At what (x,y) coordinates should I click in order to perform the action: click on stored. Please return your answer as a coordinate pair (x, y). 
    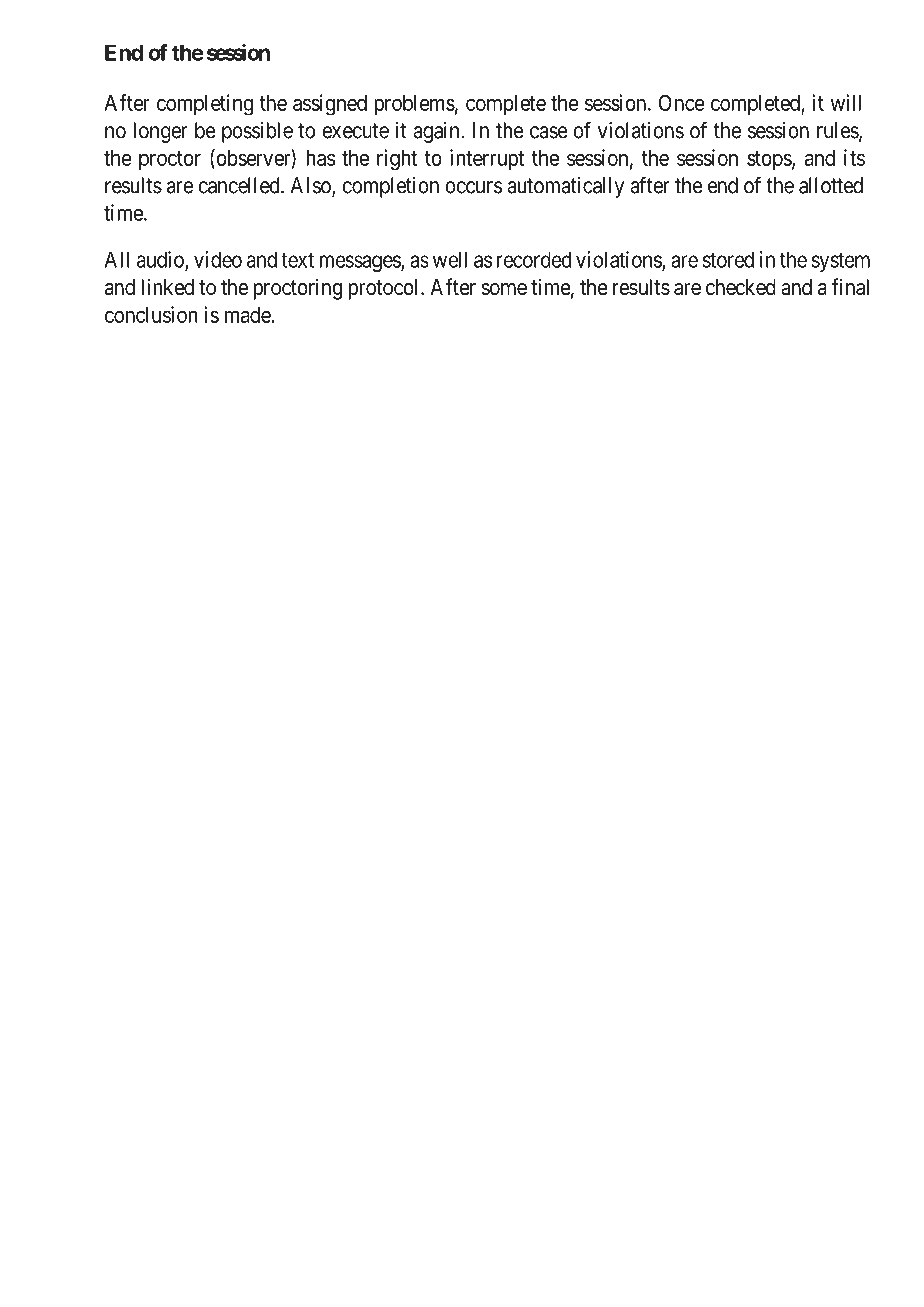
    Looking at the image, I should click on (728, 259).
